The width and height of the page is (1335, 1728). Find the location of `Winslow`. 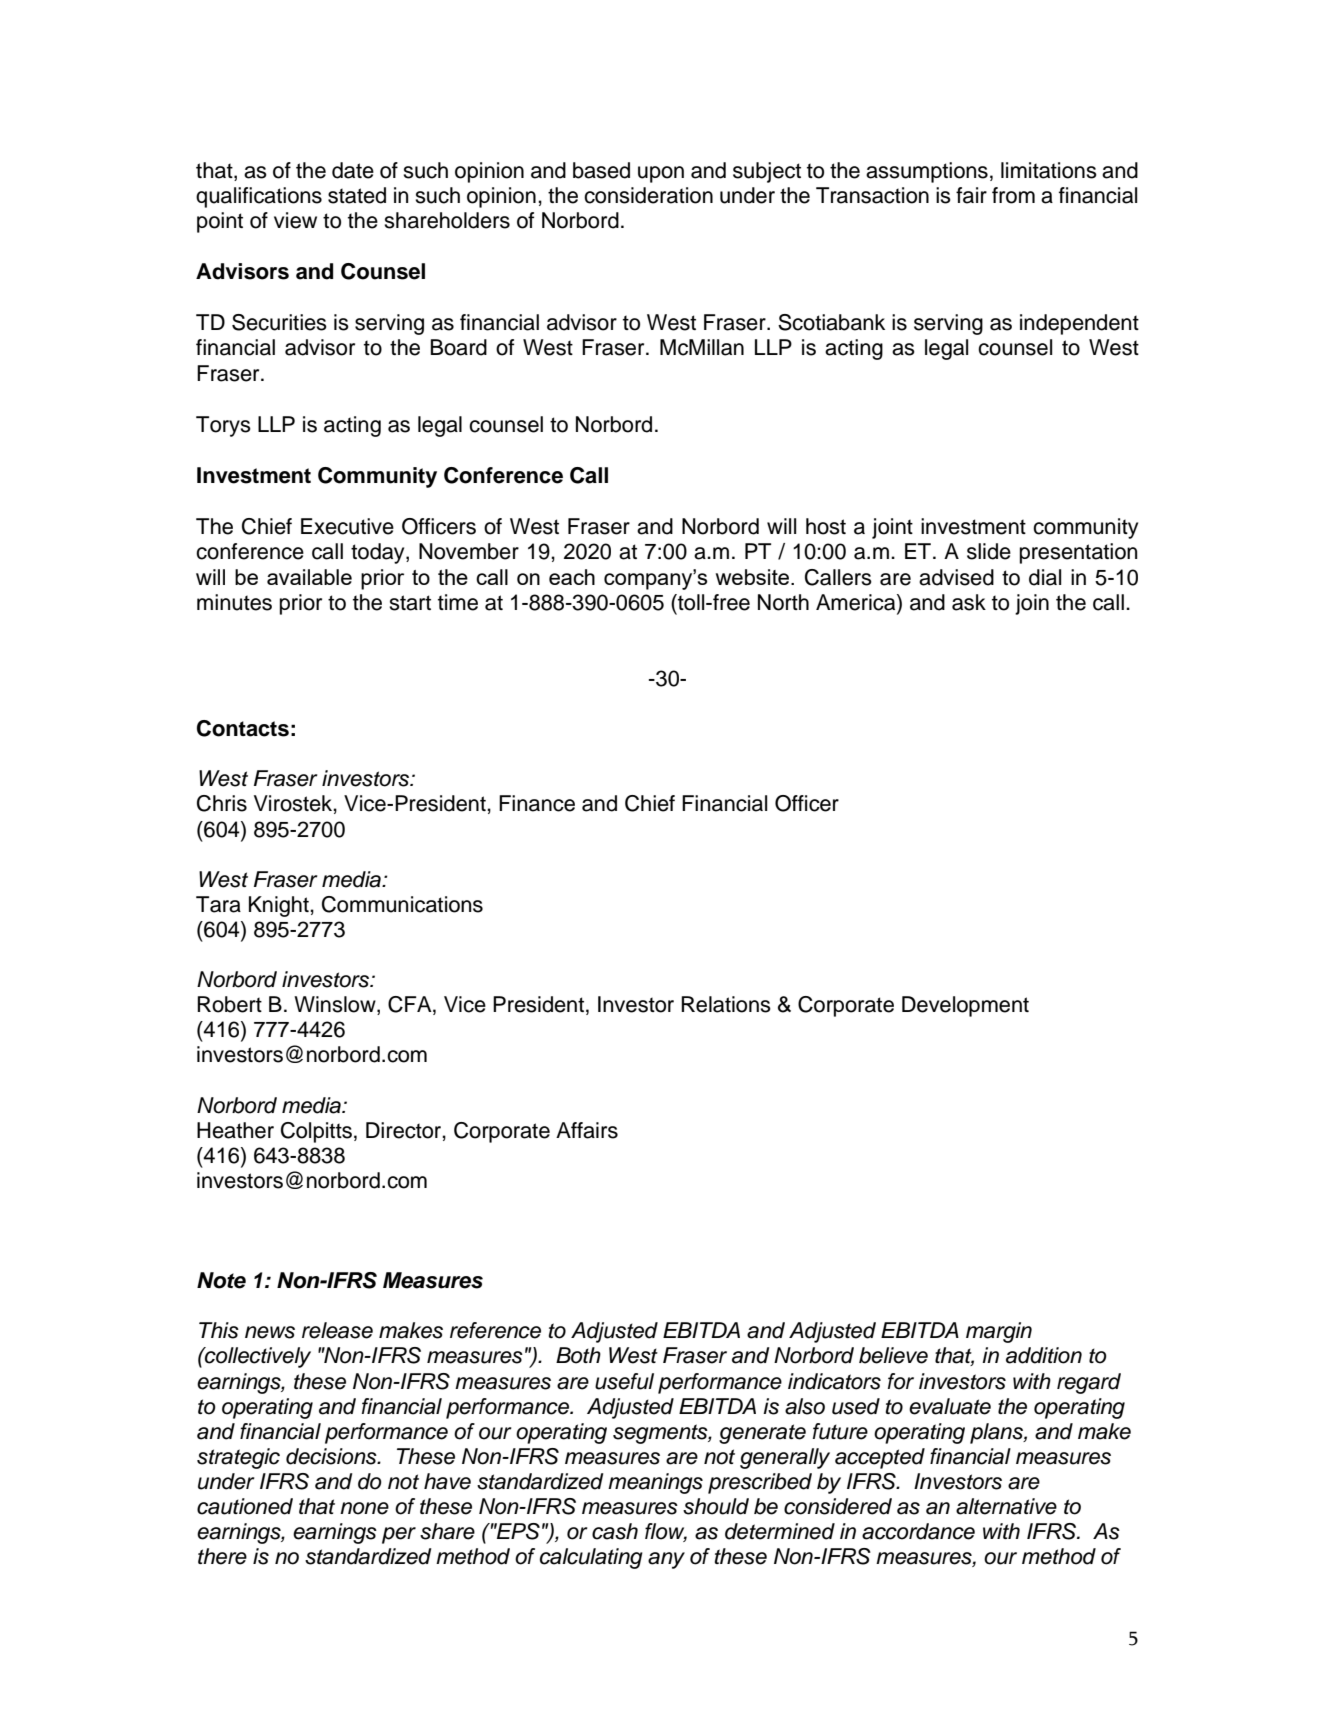

Winslow is located at coordinates (336, 1005).
